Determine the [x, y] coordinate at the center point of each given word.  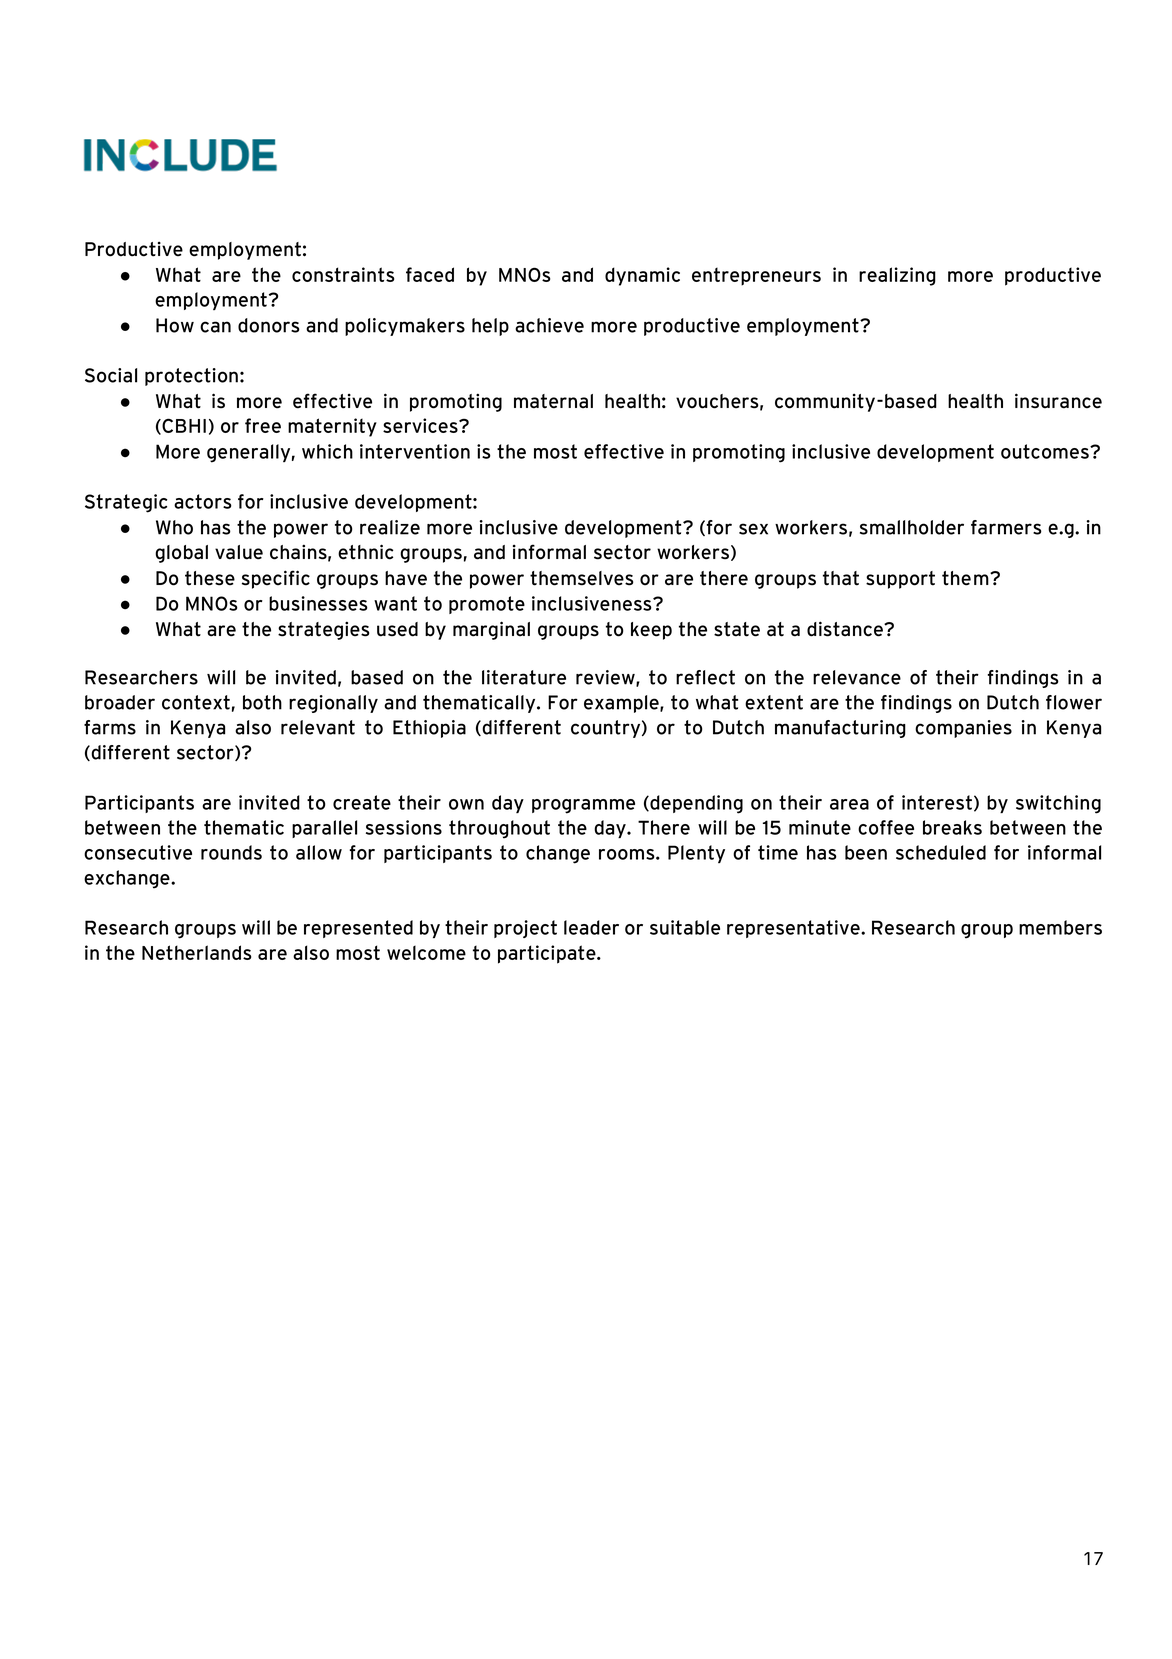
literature [524, 677]
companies [963, 729]
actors [203, 501]
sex [753, 529]
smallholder [912, 527]
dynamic [642, 276]
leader [591, 927]
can [215, 327]
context [196, 702]
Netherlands [196, 952]
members [1060, 927]
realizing [897, 276]
